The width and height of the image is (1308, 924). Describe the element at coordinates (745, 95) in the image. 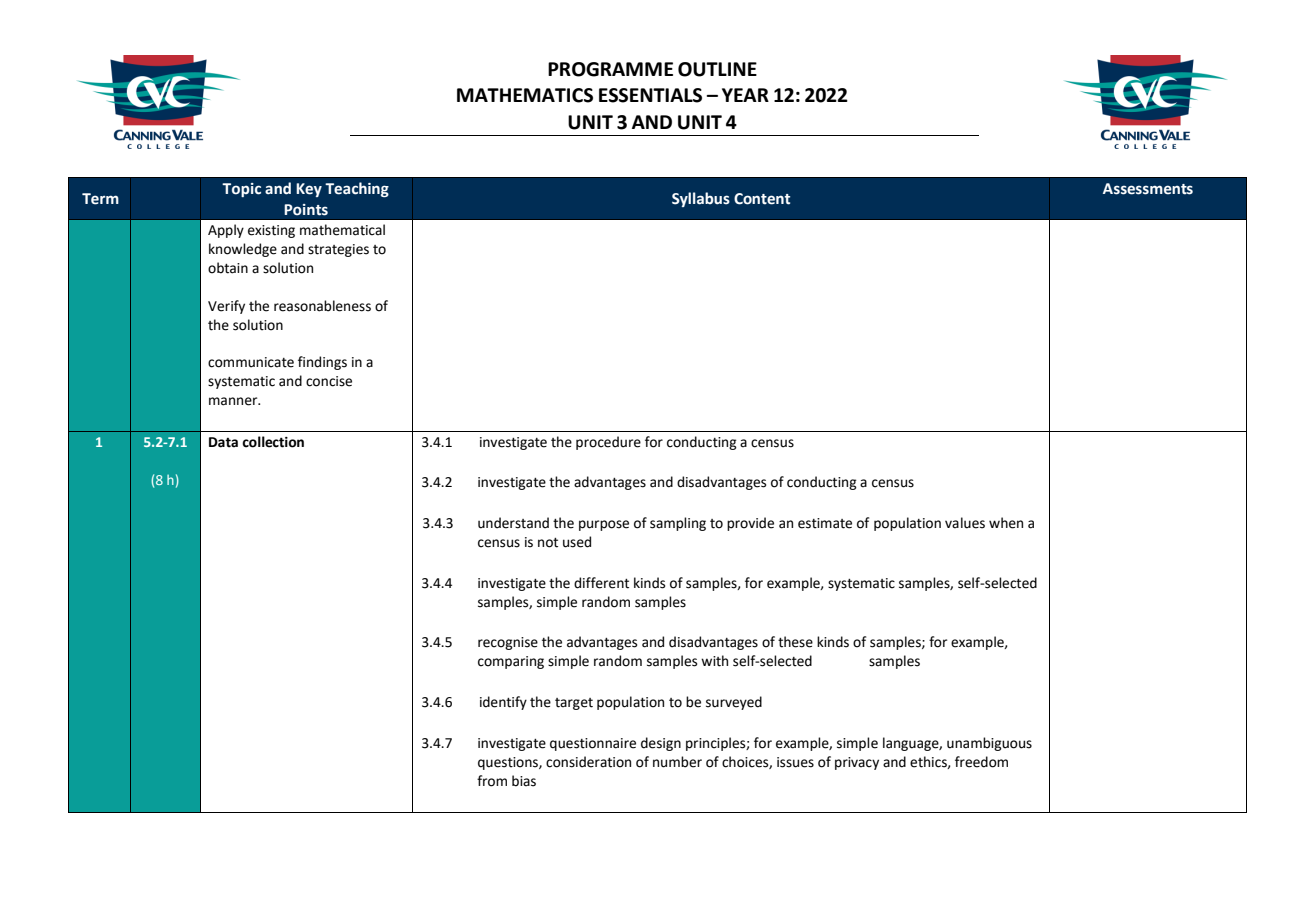

I see `YEAR` at that location.
